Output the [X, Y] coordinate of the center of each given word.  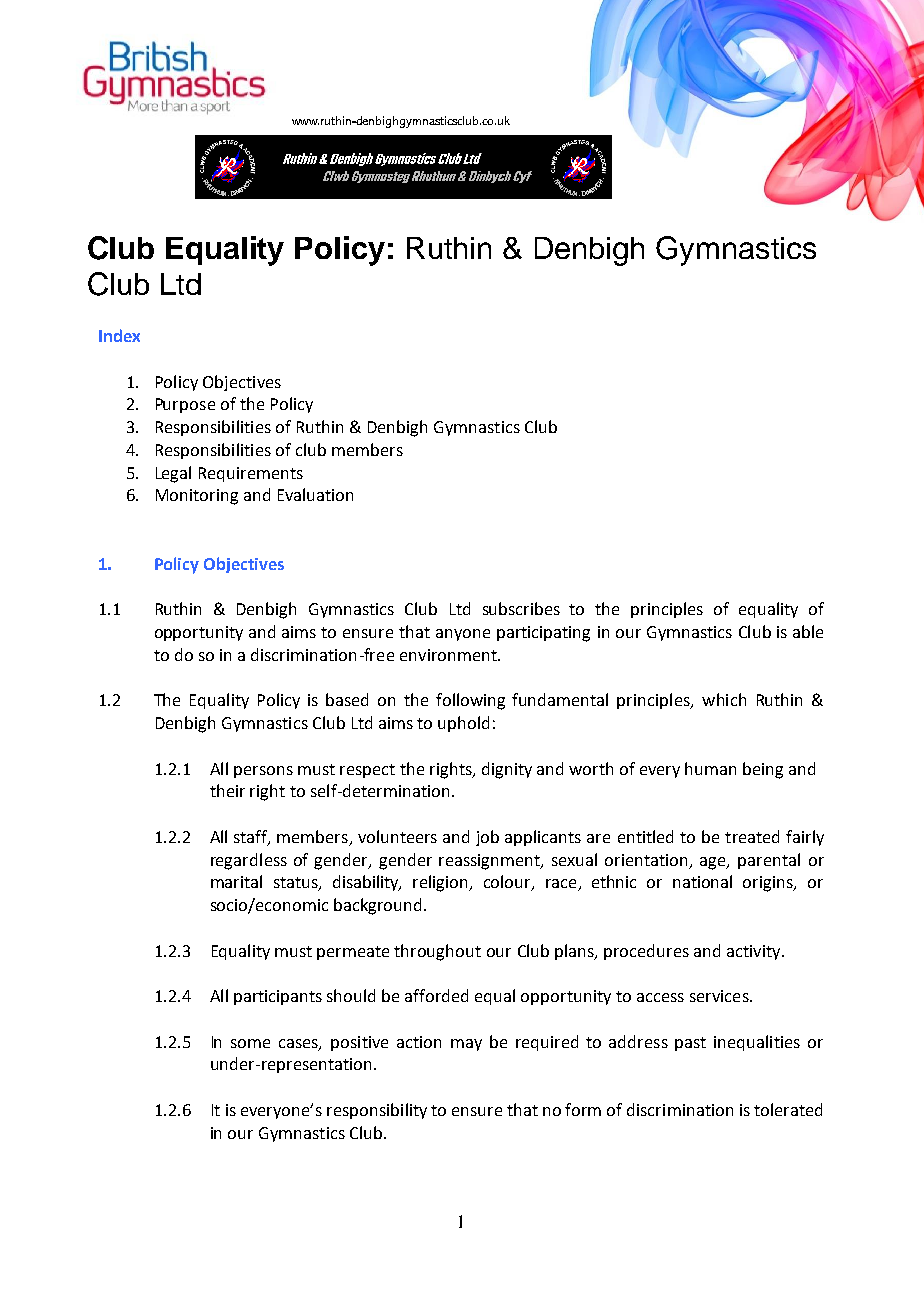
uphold [463, 724]
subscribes [521, 608]
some [250, 1043]
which [724, 699]
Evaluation [315, 494]
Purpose [185, 405]
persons [263, 772]
